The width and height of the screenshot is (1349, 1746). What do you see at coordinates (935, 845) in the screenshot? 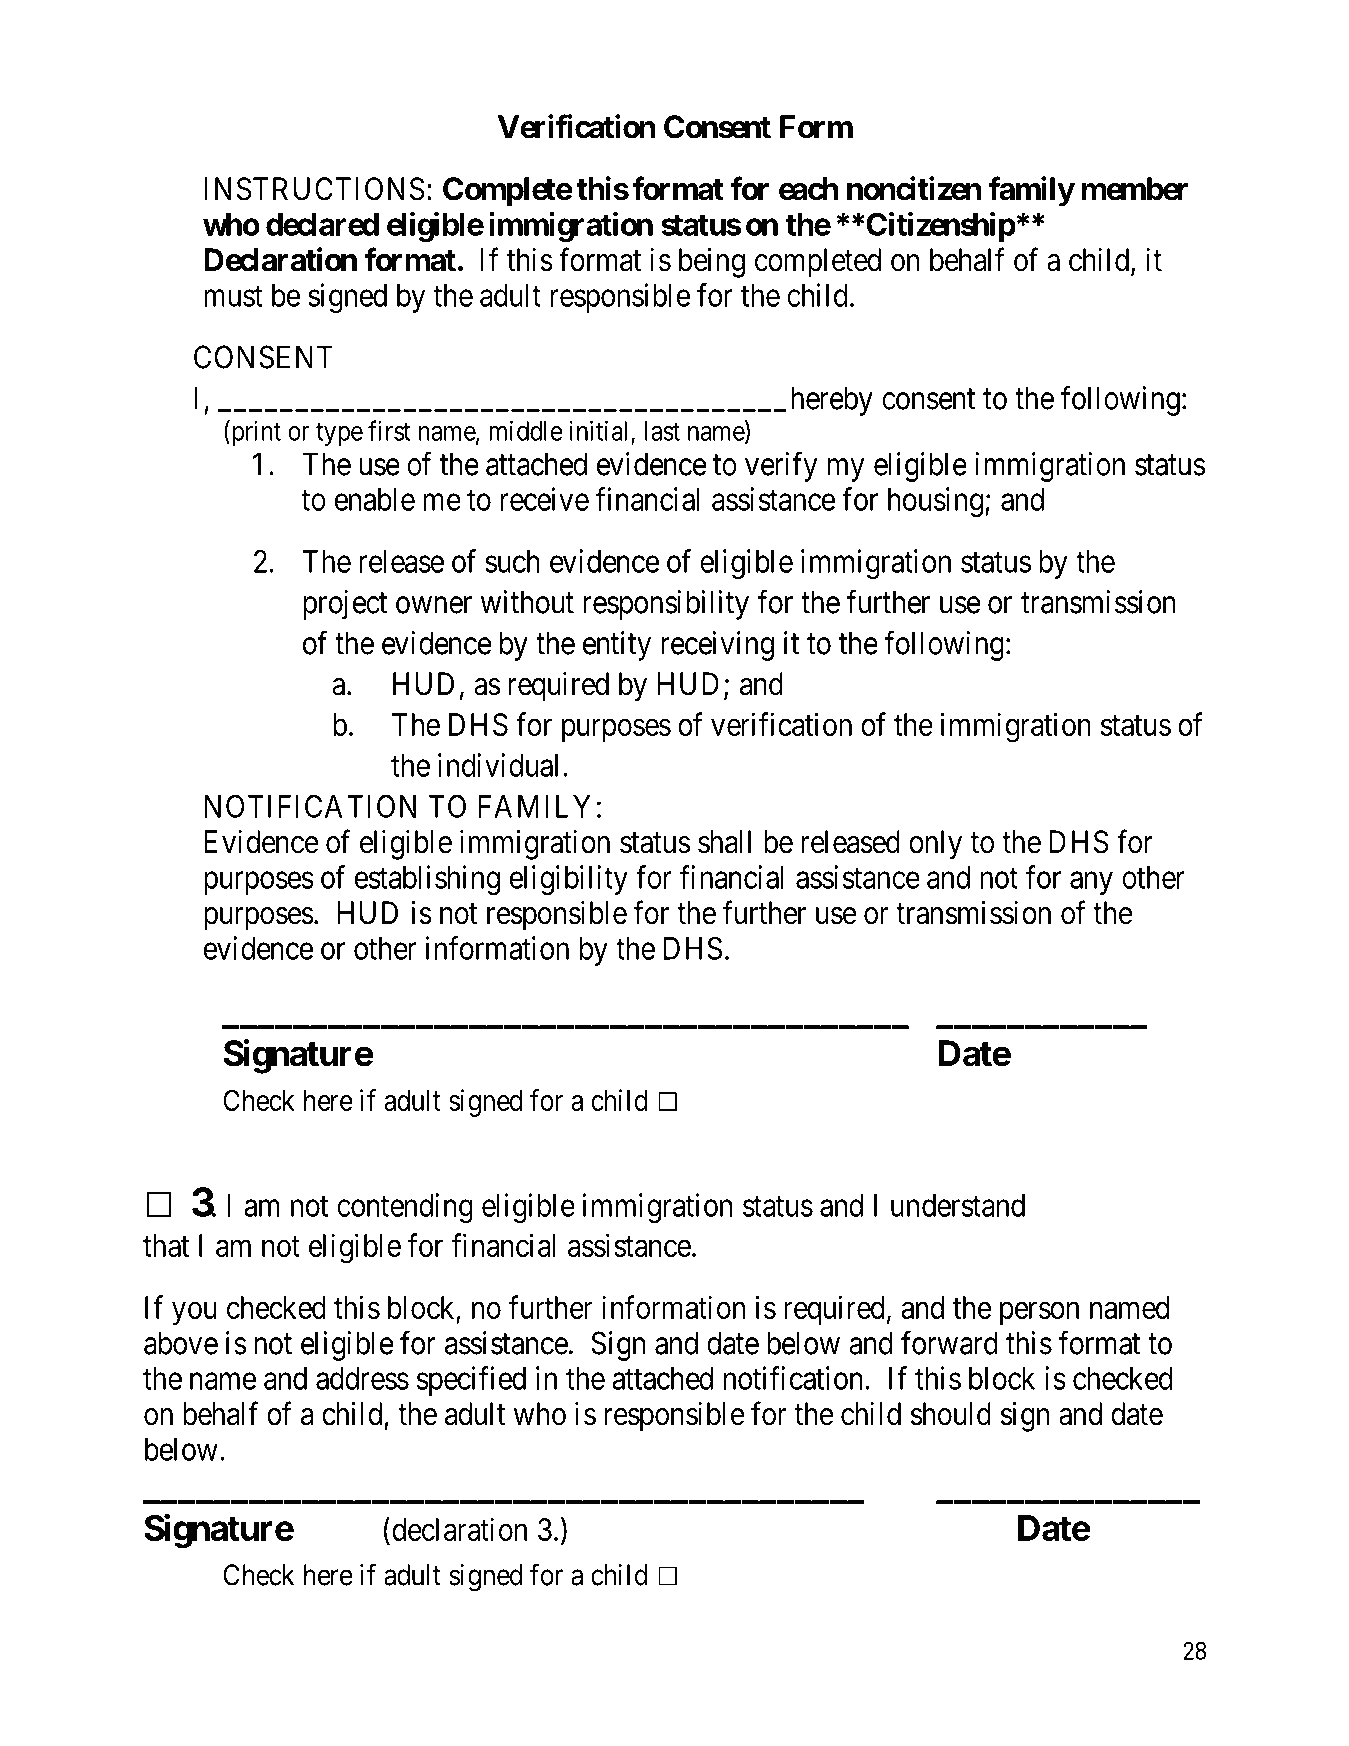
I see `only` at bounding box center [935, 845].
